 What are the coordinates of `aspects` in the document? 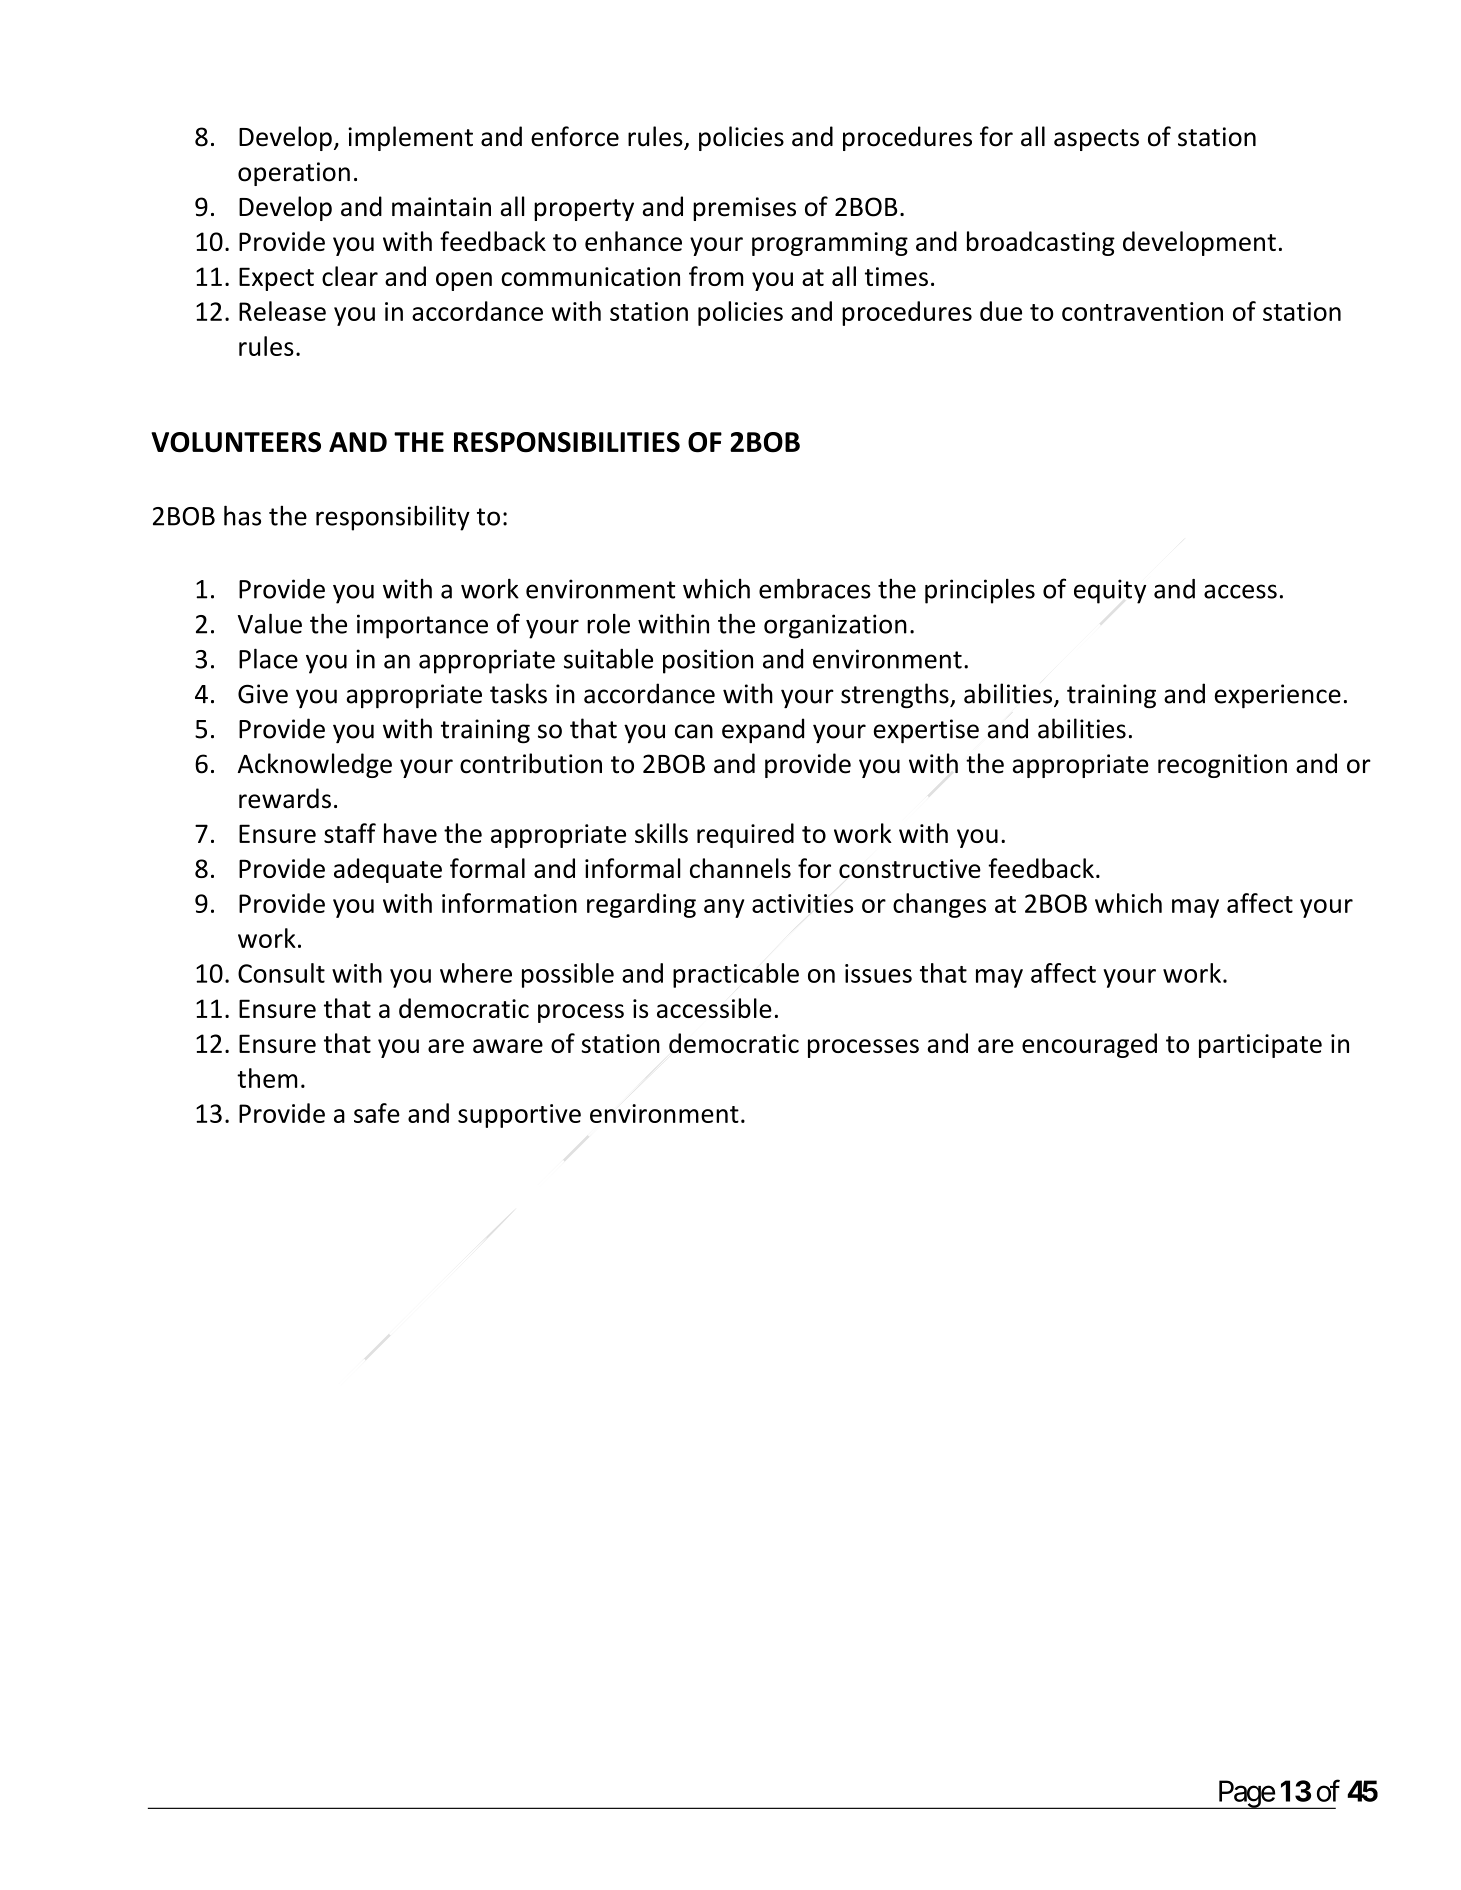 It's located at (1096, 140).
